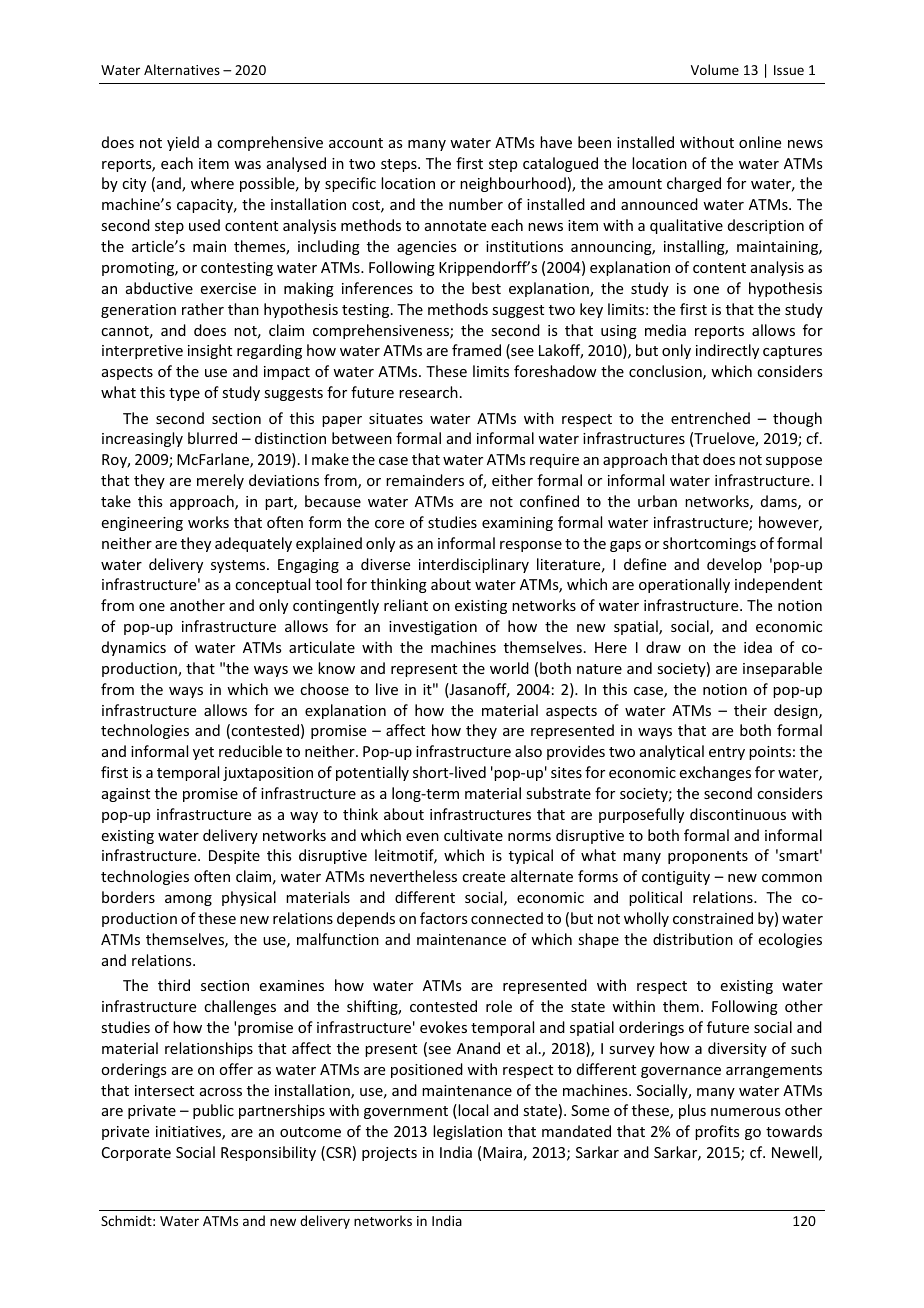  What do you see at coordinates (428, 392) in the page?
I see `research` at bounding box center [428, 392].
